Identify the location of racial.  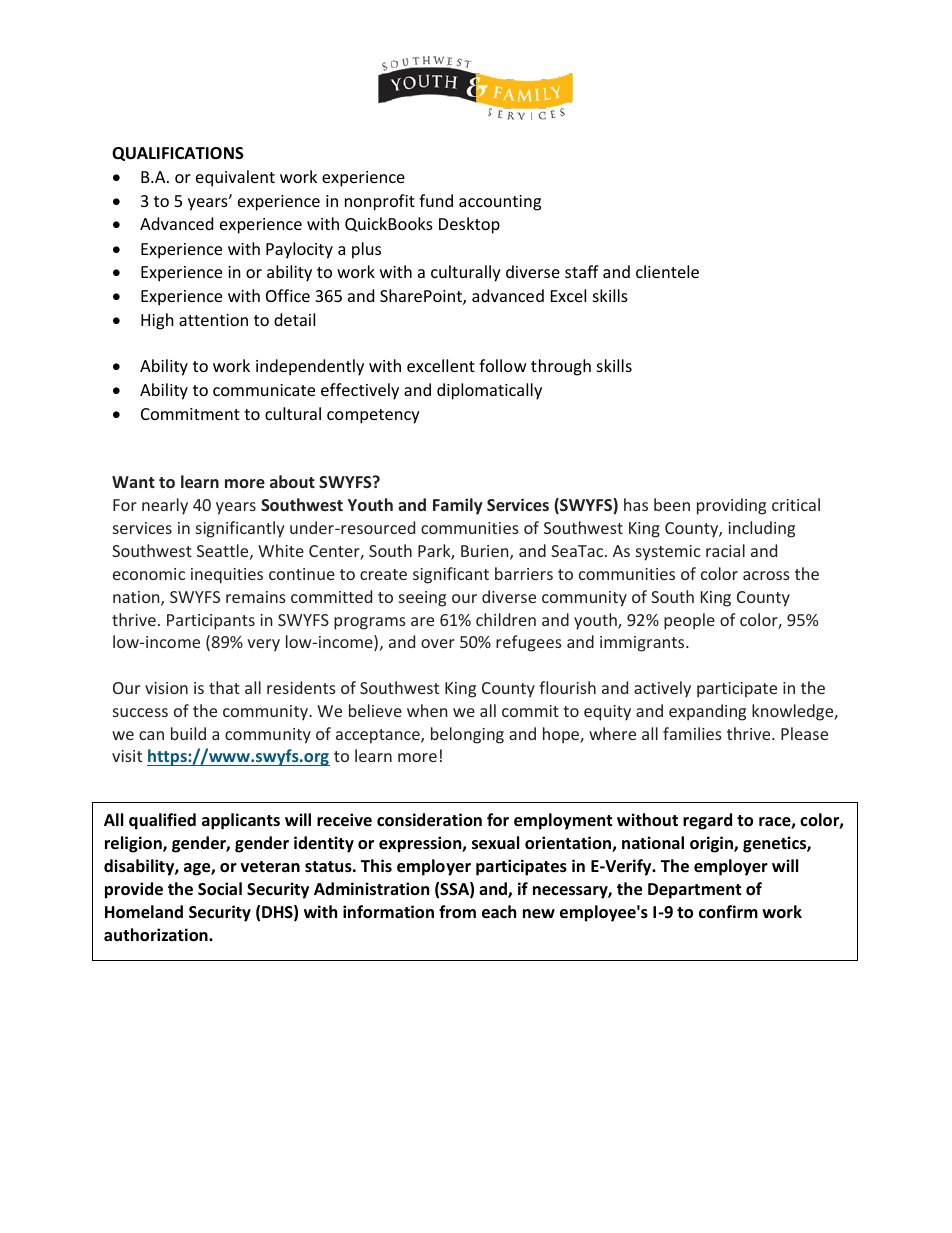
(725, 550).
